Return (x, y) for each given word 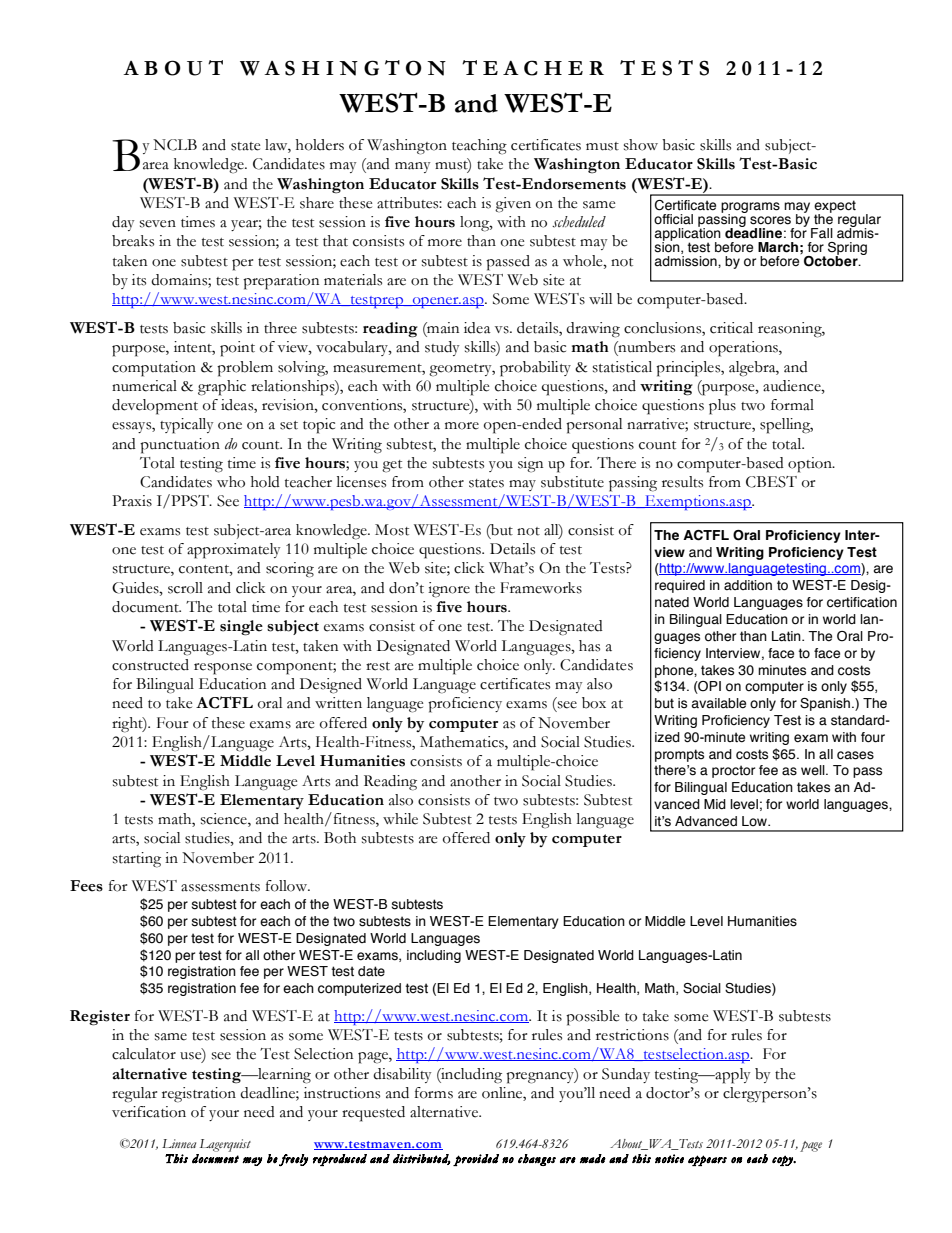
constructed (150, 665)
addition (748, 585)
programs (750, 208)
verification (149, 1112)
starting (137, 860)
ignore (449, 590)
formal (792, 405)
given (513, 205)
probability (535, 369)
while (400, 819)
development (155, 407)
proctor (733, 771)
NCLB (175, 145)
